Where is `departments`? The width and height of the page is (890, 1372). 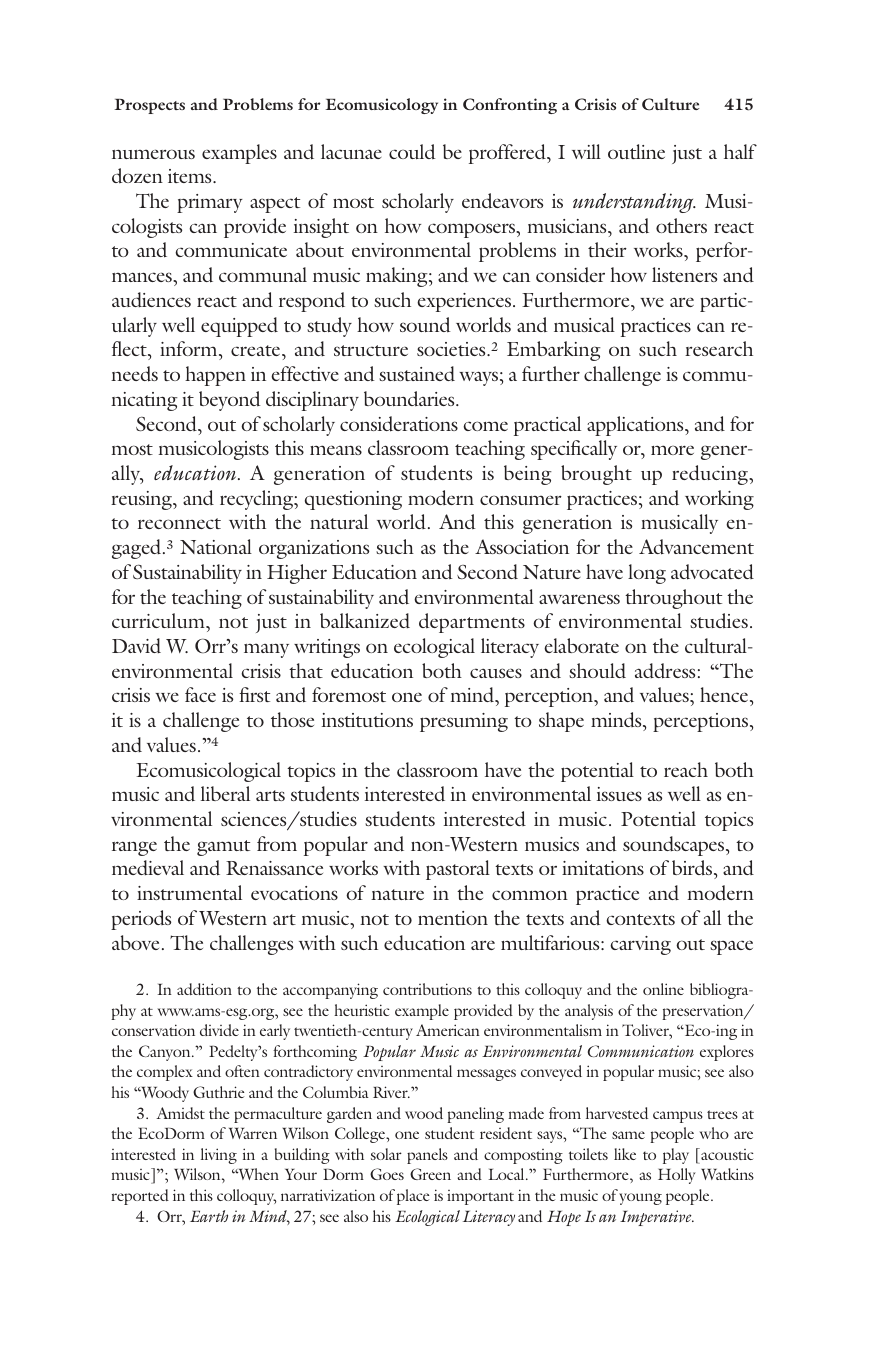
departments is located at coordinates (472, 623).
